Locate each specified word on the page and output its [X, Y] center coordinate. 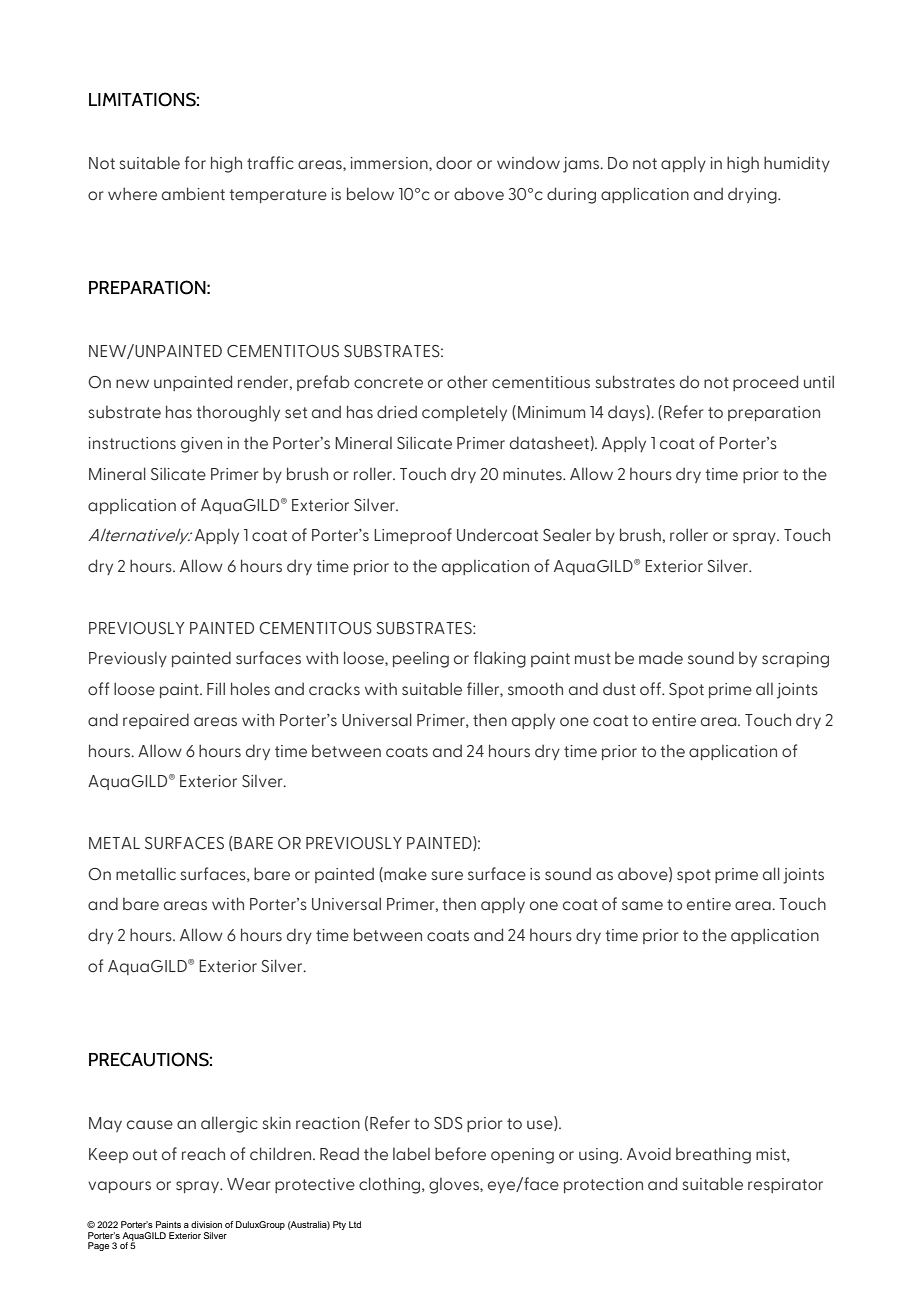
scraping [795, 660]
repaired [156, 721]
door [454, 163]
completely [464, 413]
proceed [765, 383]
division [206, 1224]
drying [753, 196]
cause [150, 1125]
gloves [455, 1186]
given [201, 445]
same [642, 906]
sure [447, 876]
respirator [785, 1185]
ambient [193, 194]
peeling [421, 660]
